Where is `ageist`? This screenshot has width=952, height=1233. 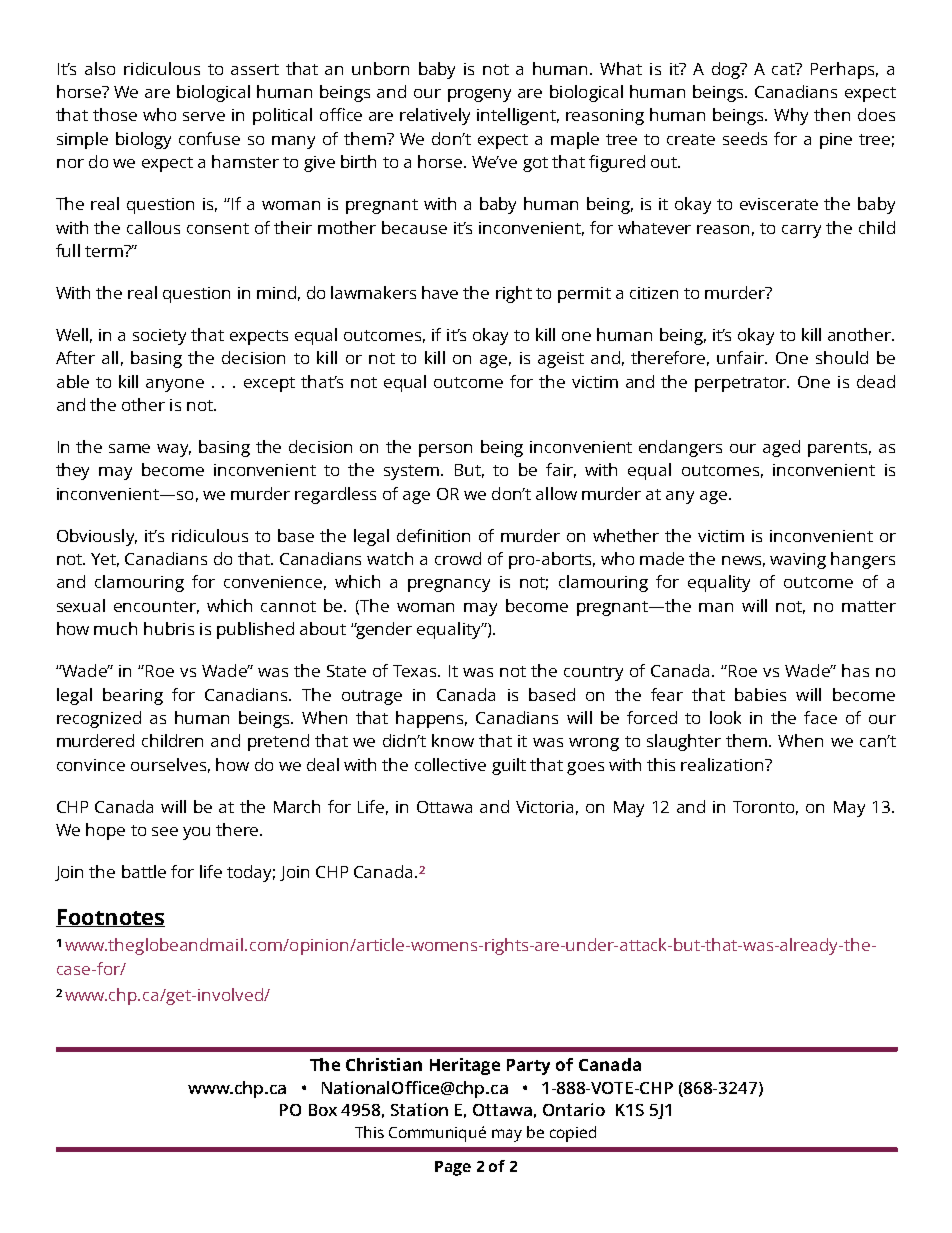
ageist is located at coordinates (561, 360).
